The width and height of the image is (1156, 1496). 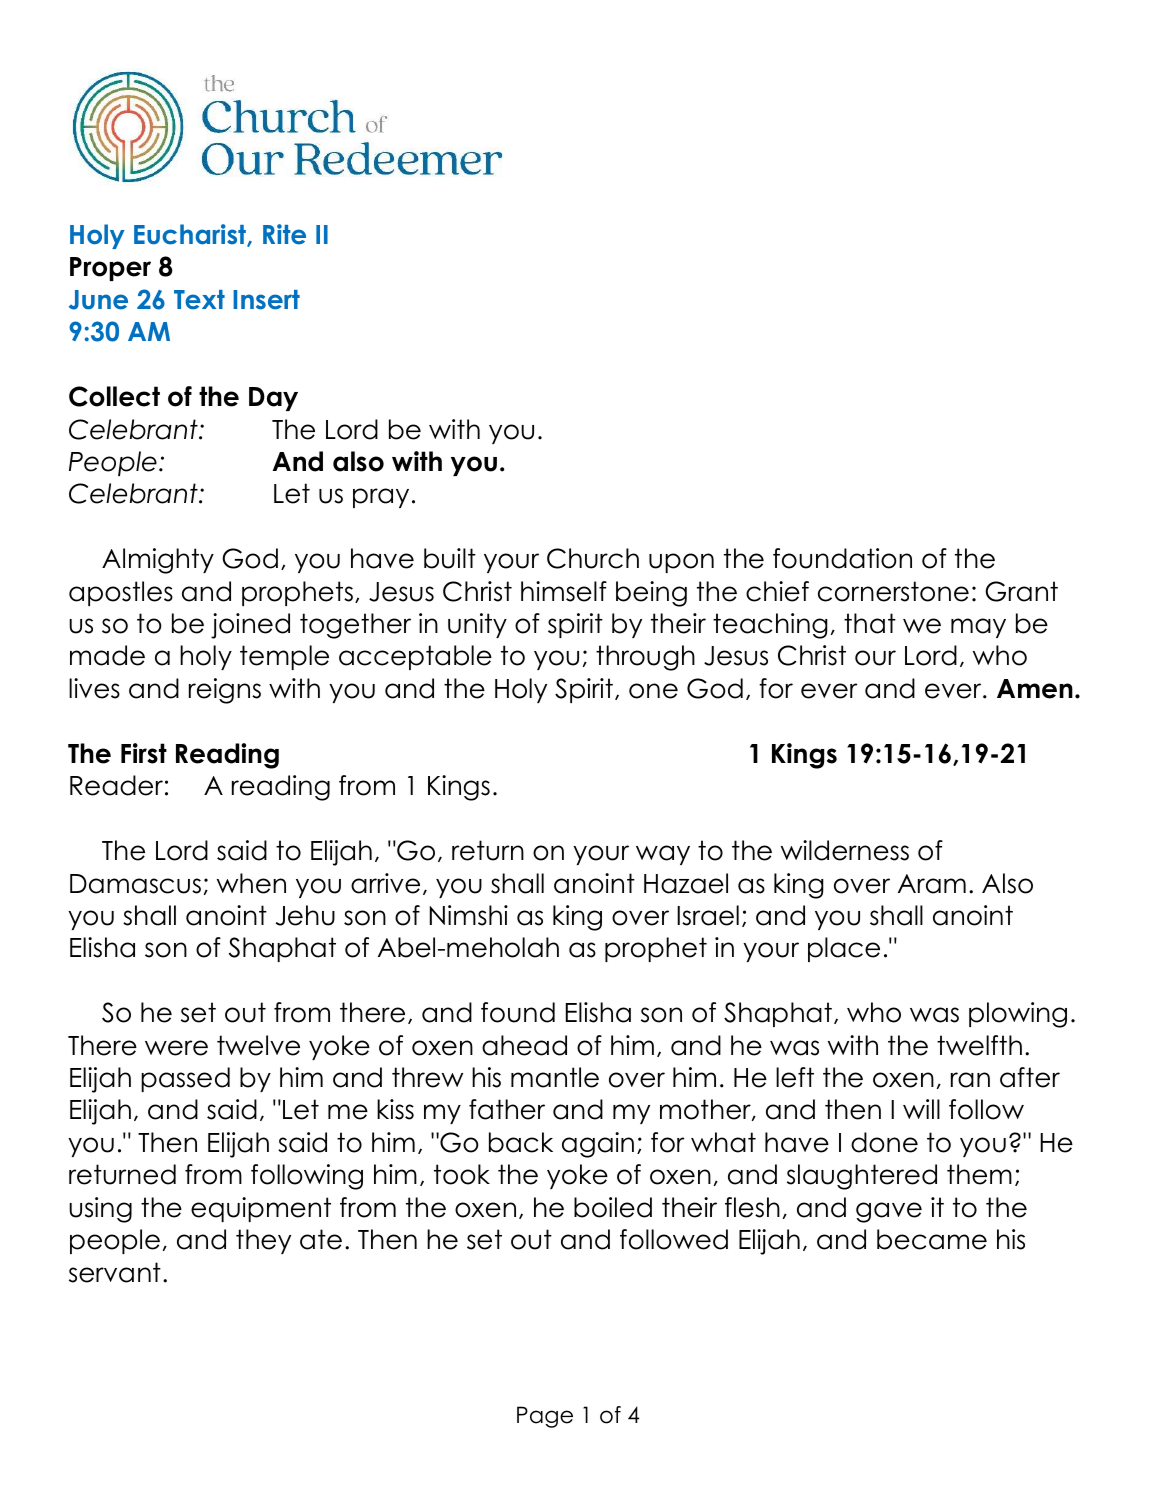 I want to click on Rite, so click(x=284, y=234).
